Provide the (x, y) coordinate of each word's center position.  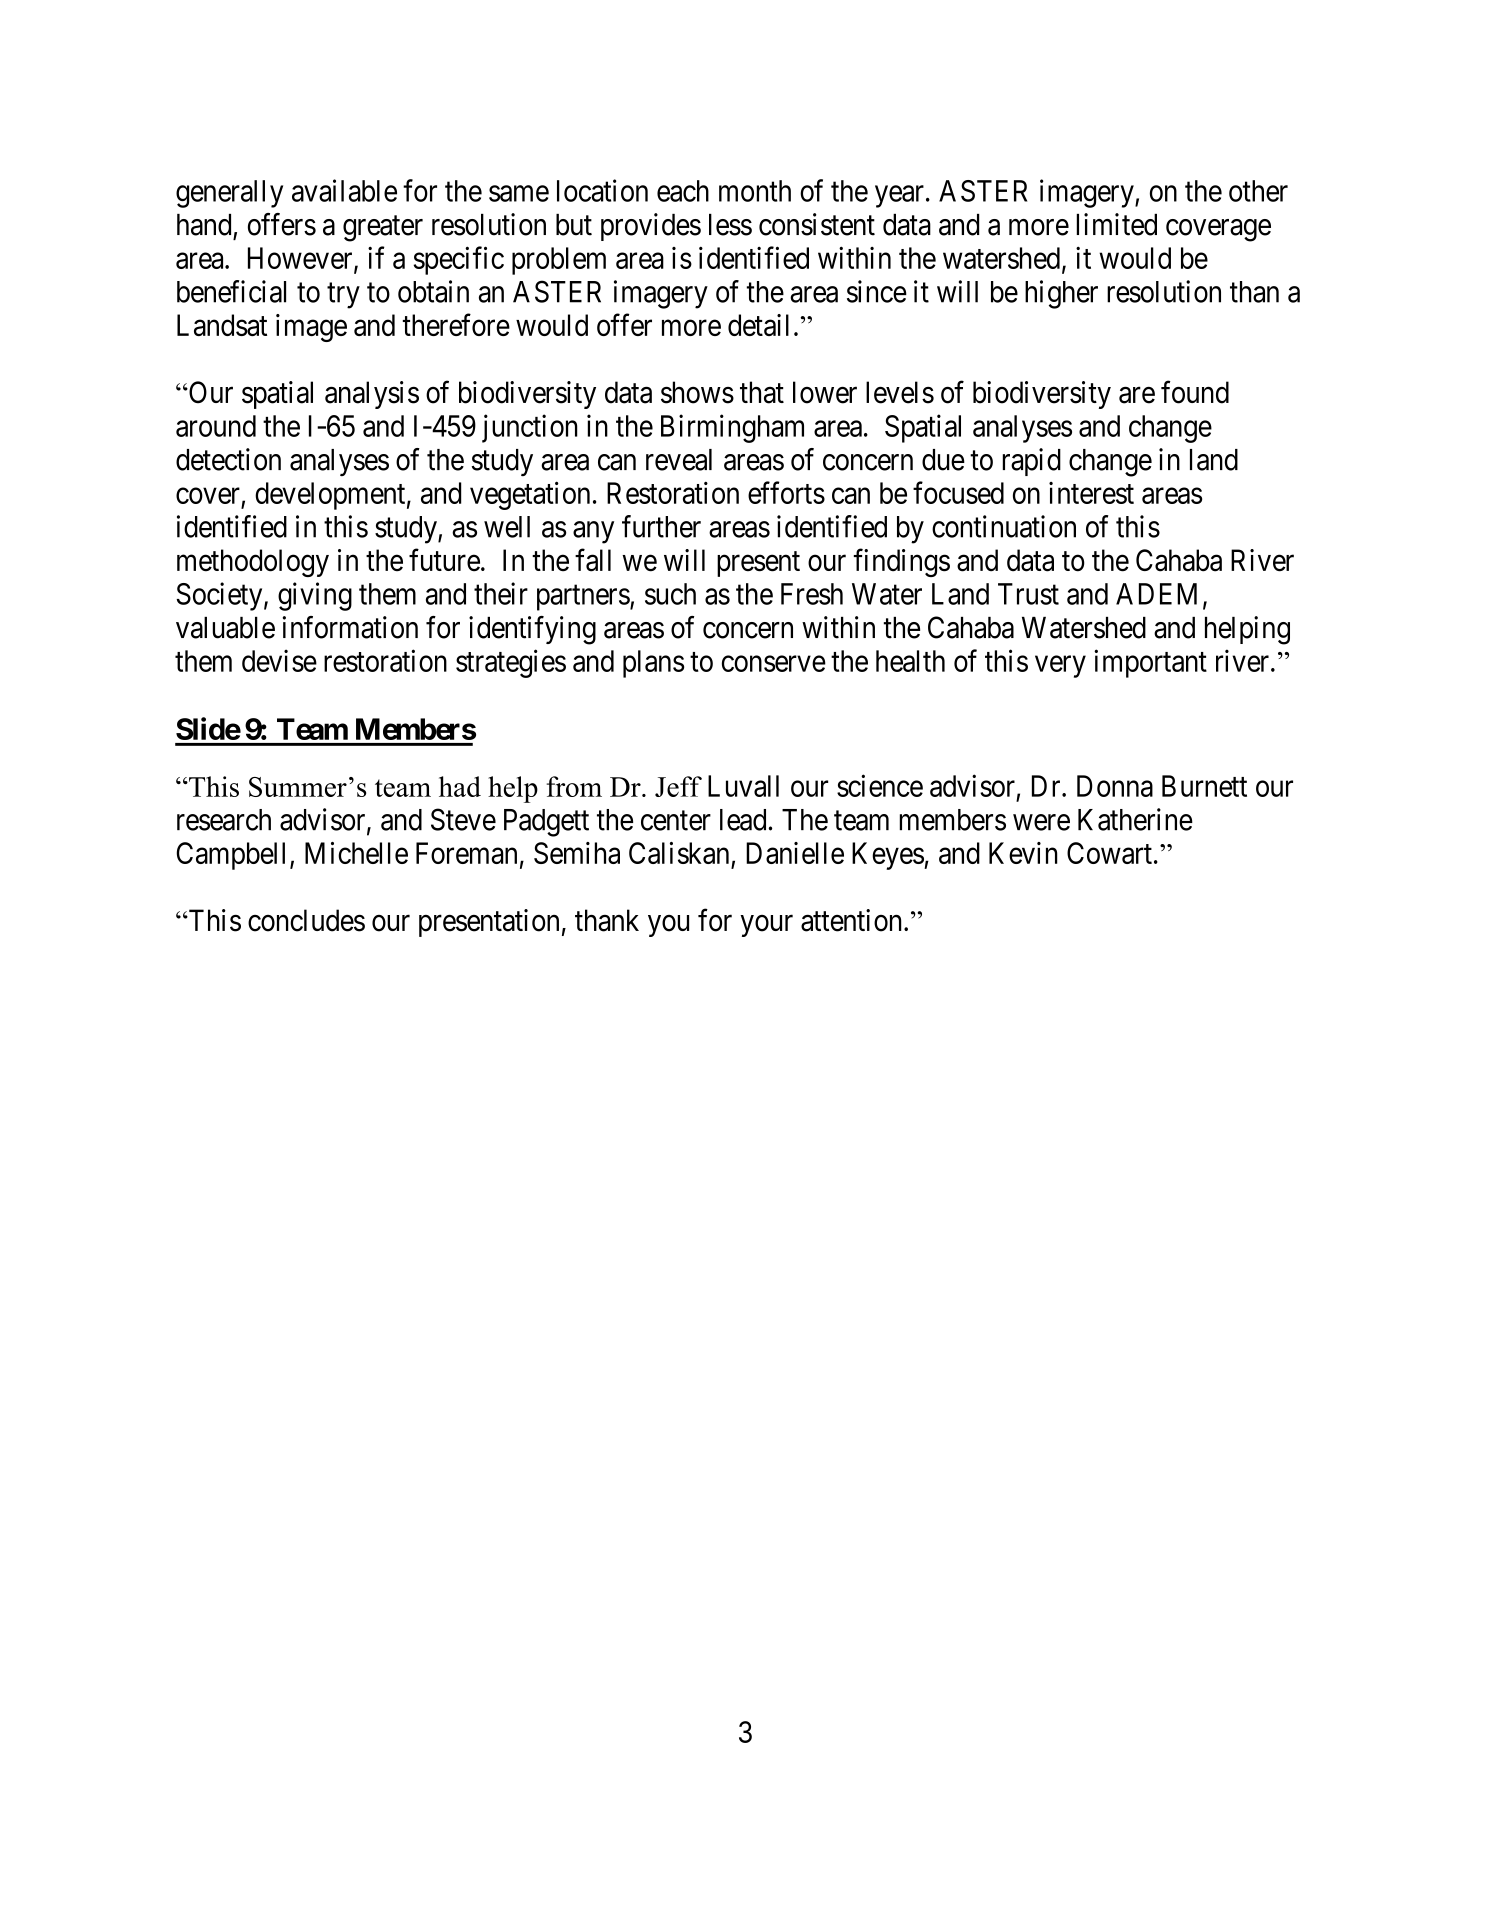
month (755, 191)
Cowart (1109, 853)
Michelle (356, 853)
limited (1117, 224)
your (766, 926)
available (344, 190)
